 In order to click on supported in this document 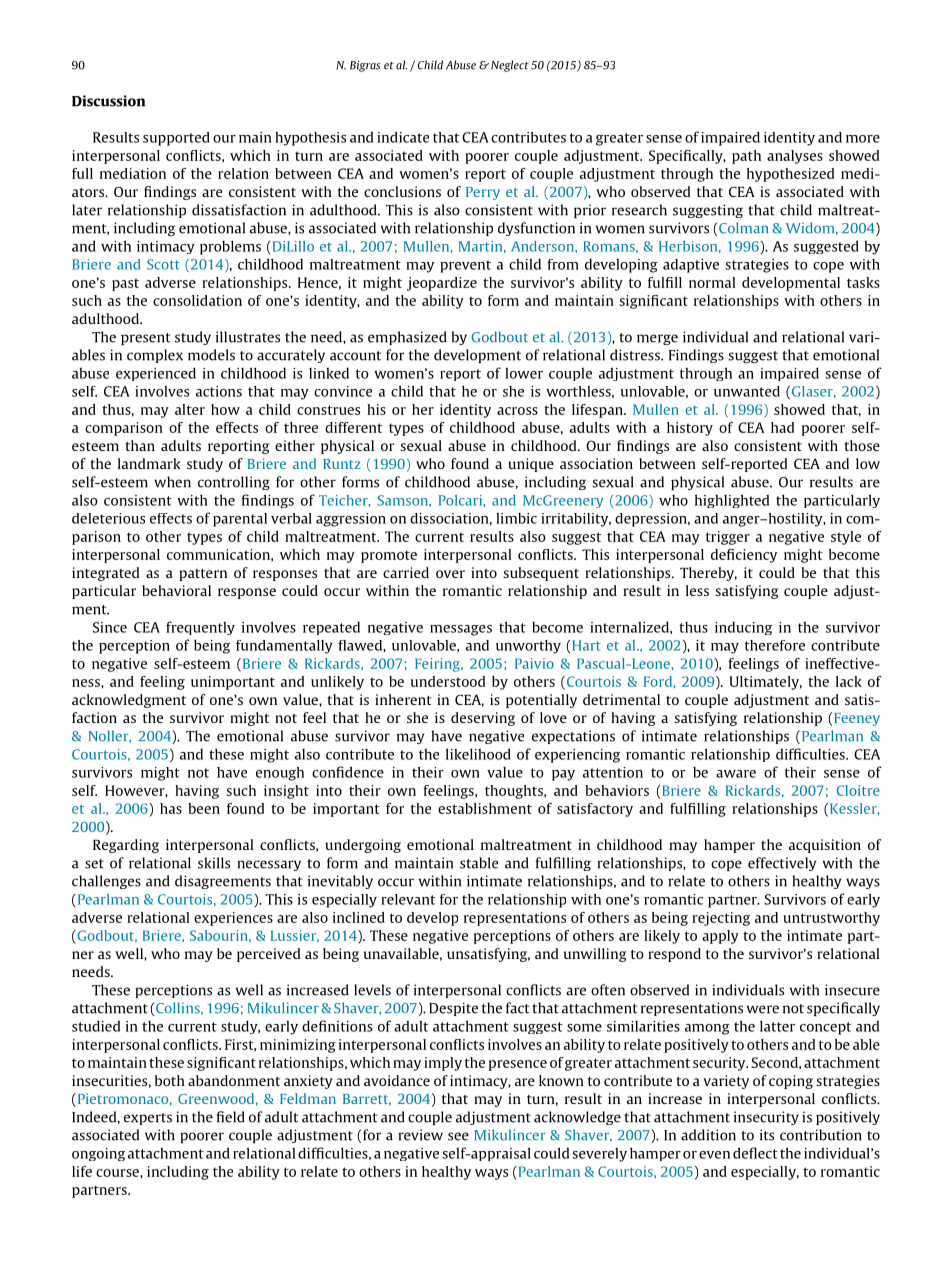, I will do `click(176, 139)`.
